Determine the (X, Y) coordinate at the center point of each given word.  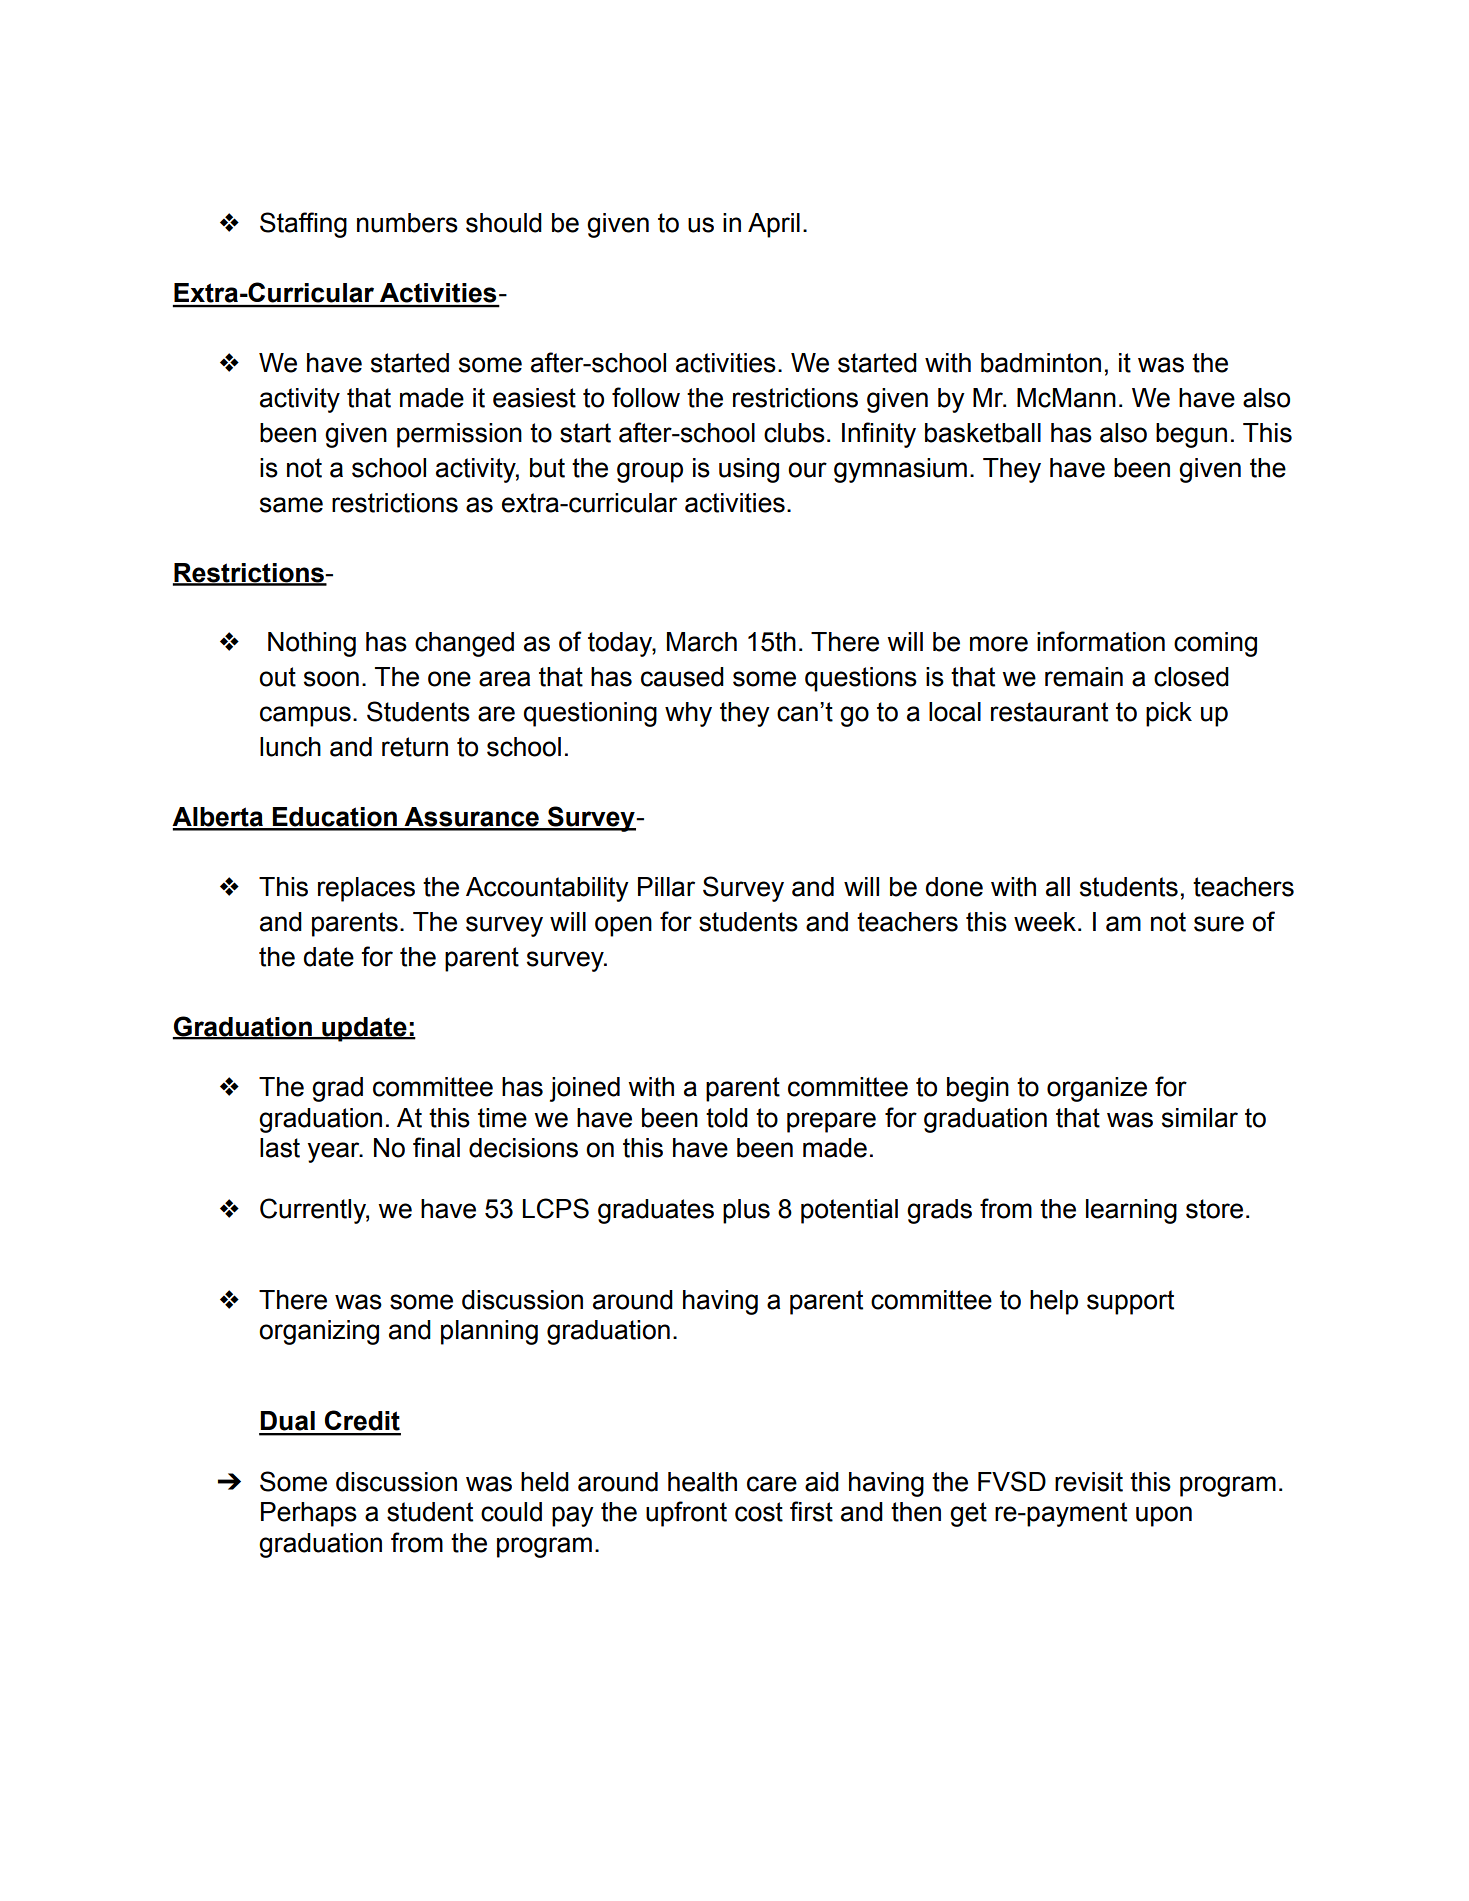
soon (331, 679)
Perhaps (309, 1514)
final (436, 1147)
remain (1084, 677)
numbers (407, 223)
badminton (1041, 363)
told (727, 1118)
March (702, 642)
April (774, 225)
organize (1097, 1089)
